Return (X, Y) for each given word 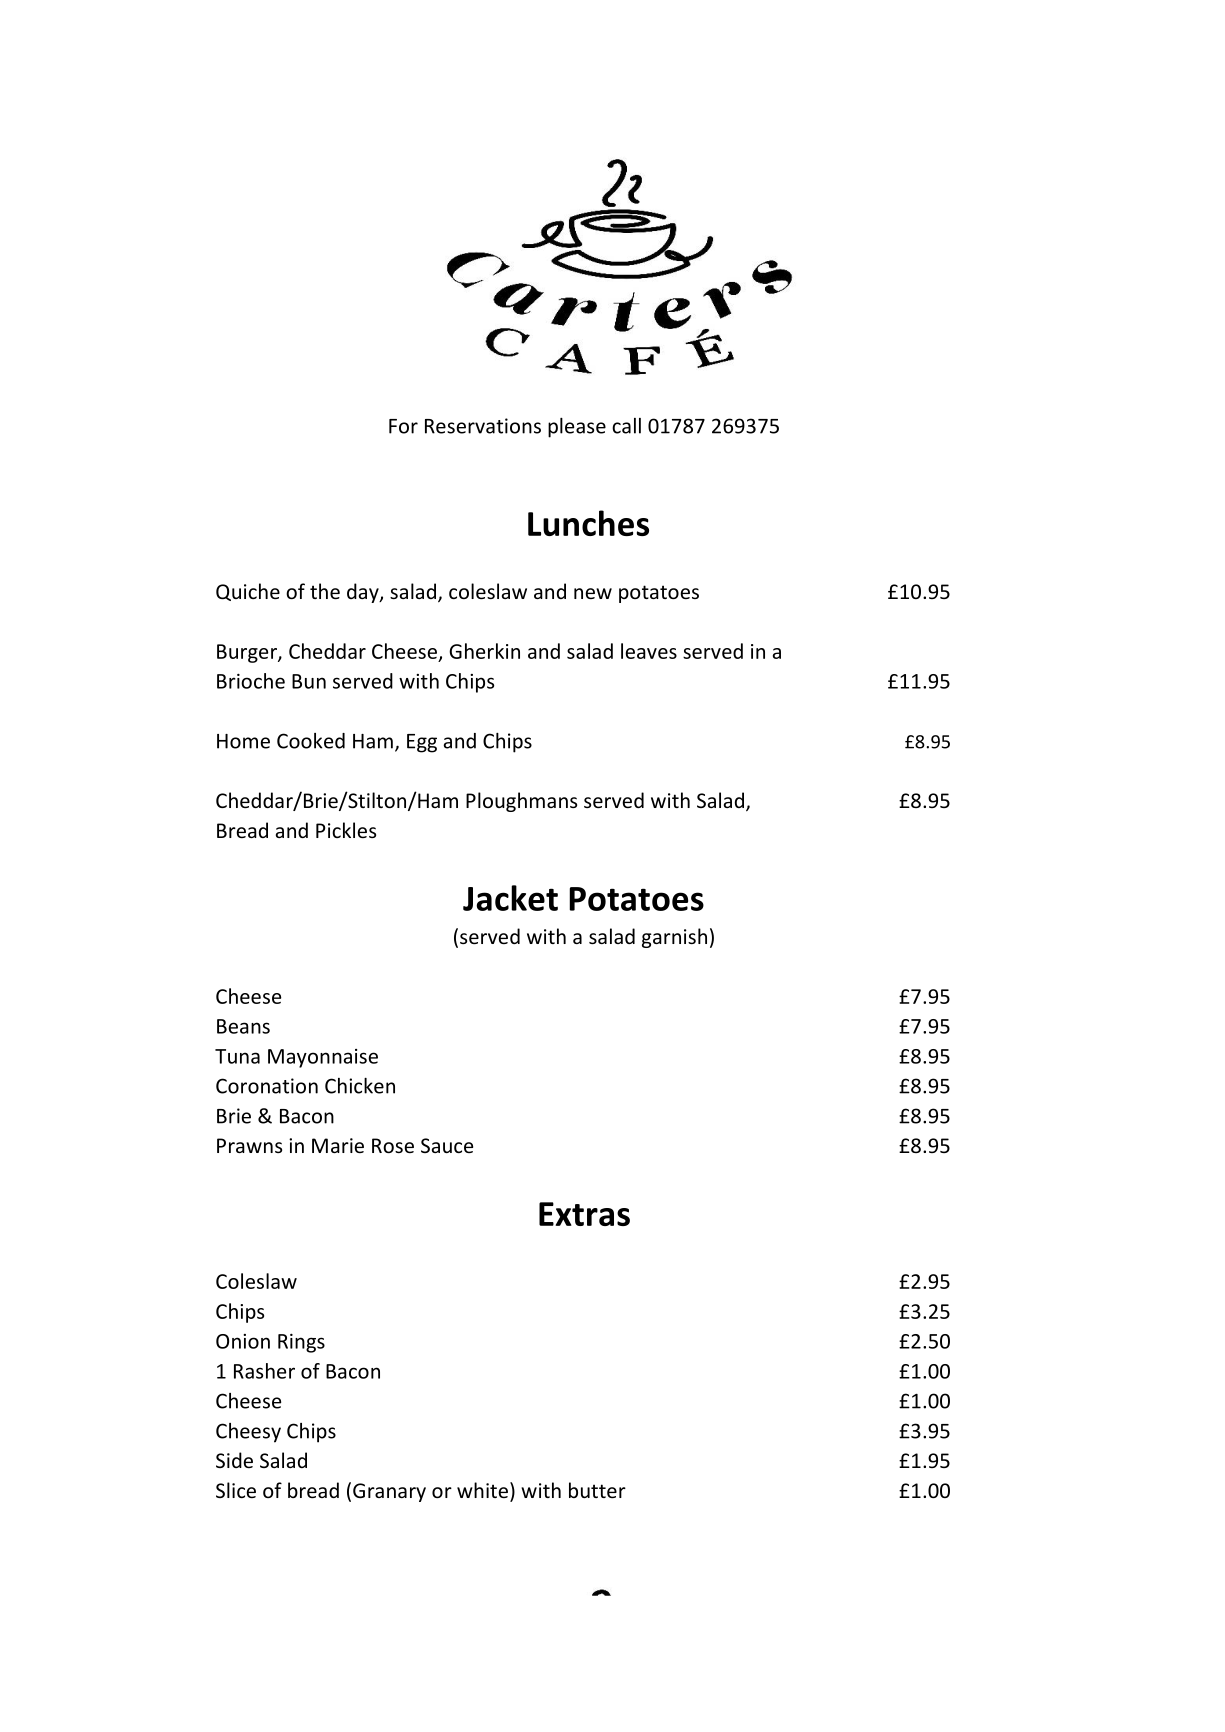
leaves (649, 651)
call (626, 426)
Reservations (483, 426)
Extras (584, 1214)
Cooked (311, 741)
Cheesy (248, 1433)
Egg (422, 743)
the (325, 591)
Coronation (267, 1086)
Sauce (447, 1145)
